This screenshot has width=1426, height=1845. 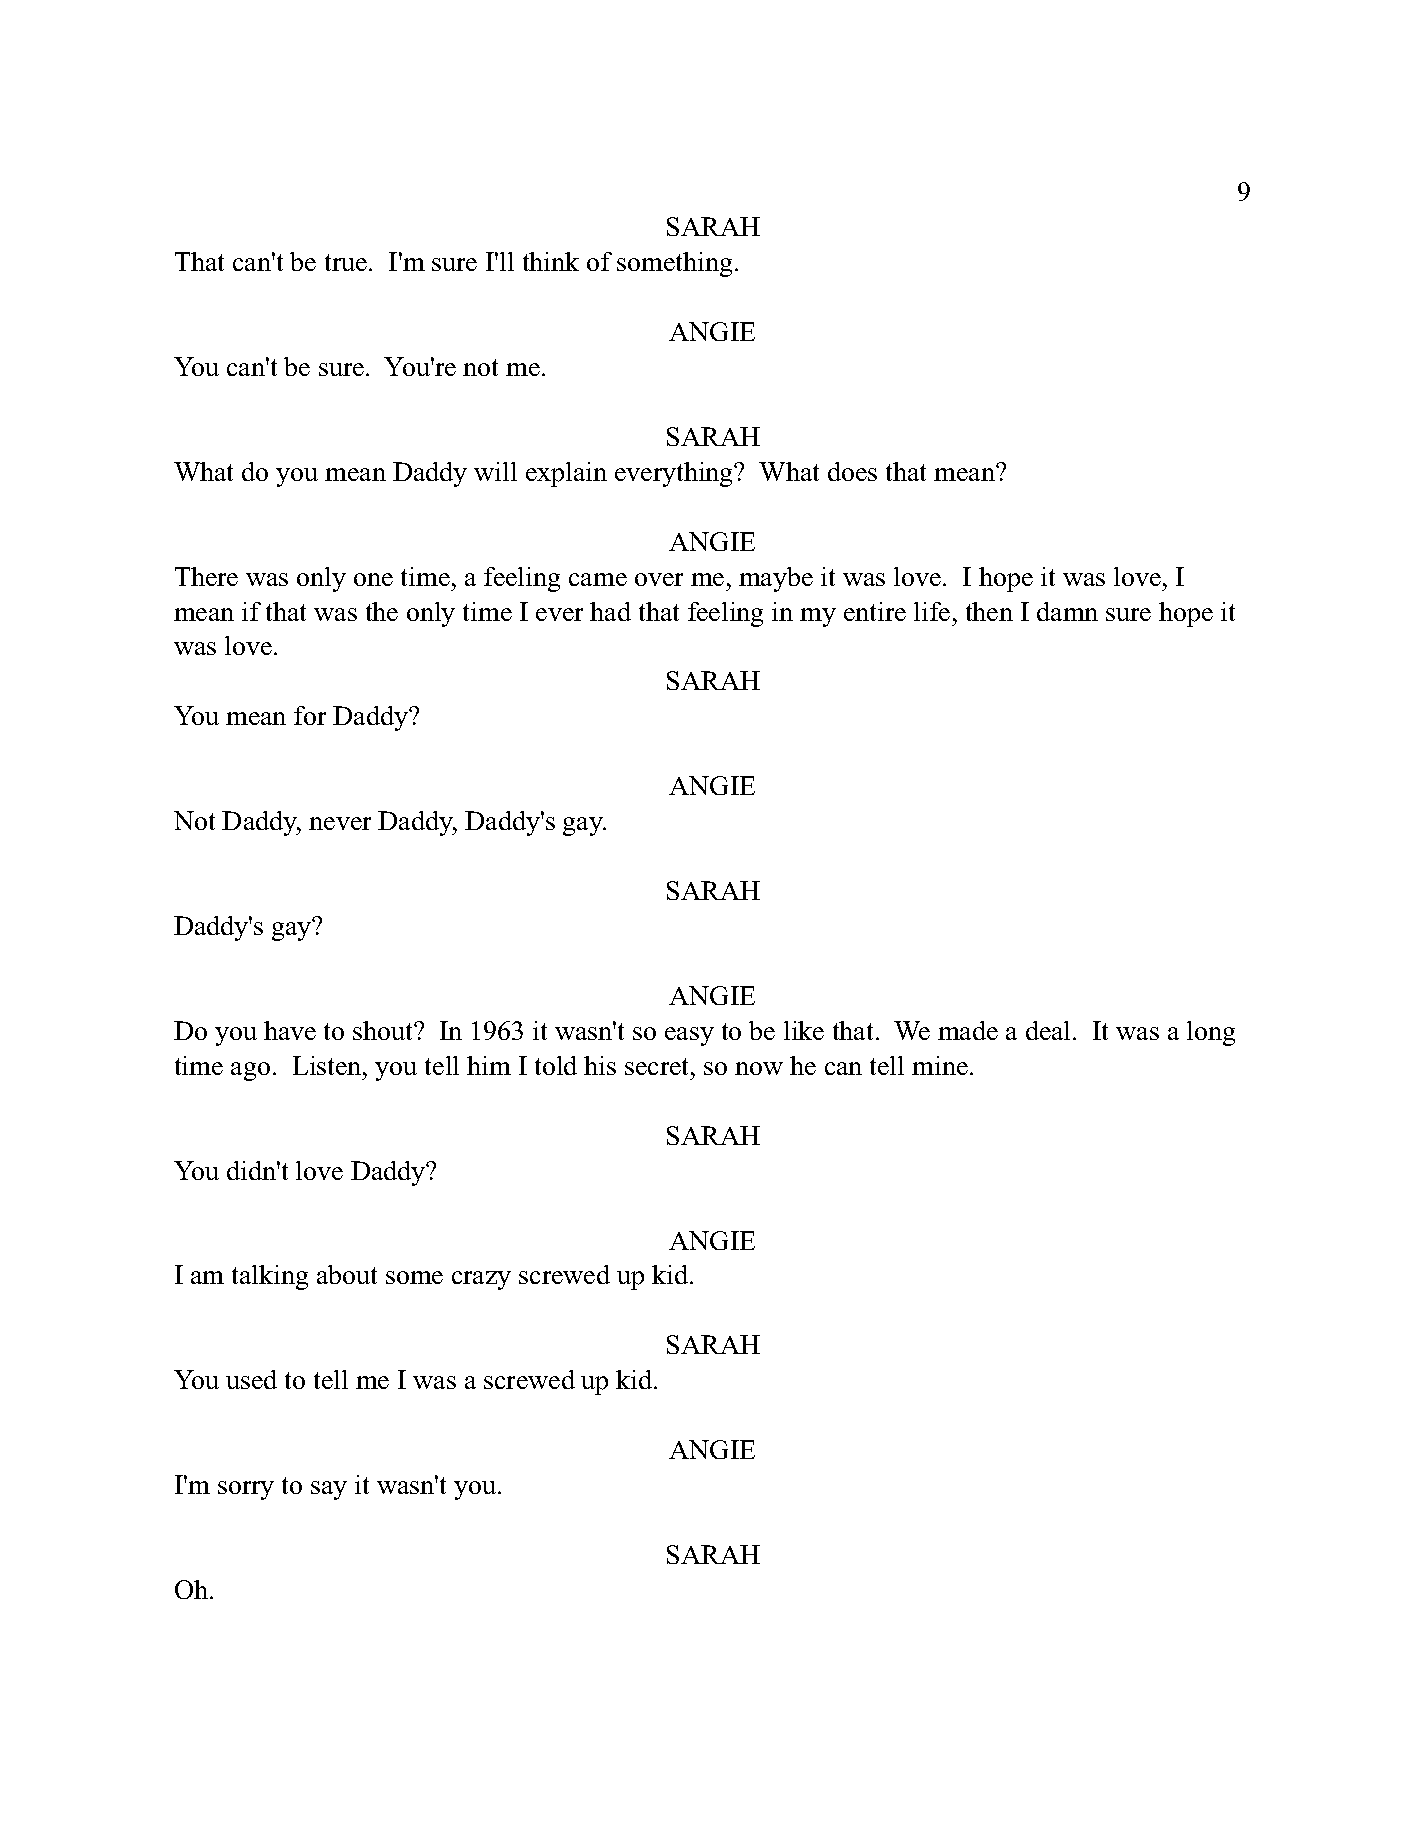 What do you see at coordinates (852, 471) in the screenshot?
I see `does` at bounding box center [852, 471].
